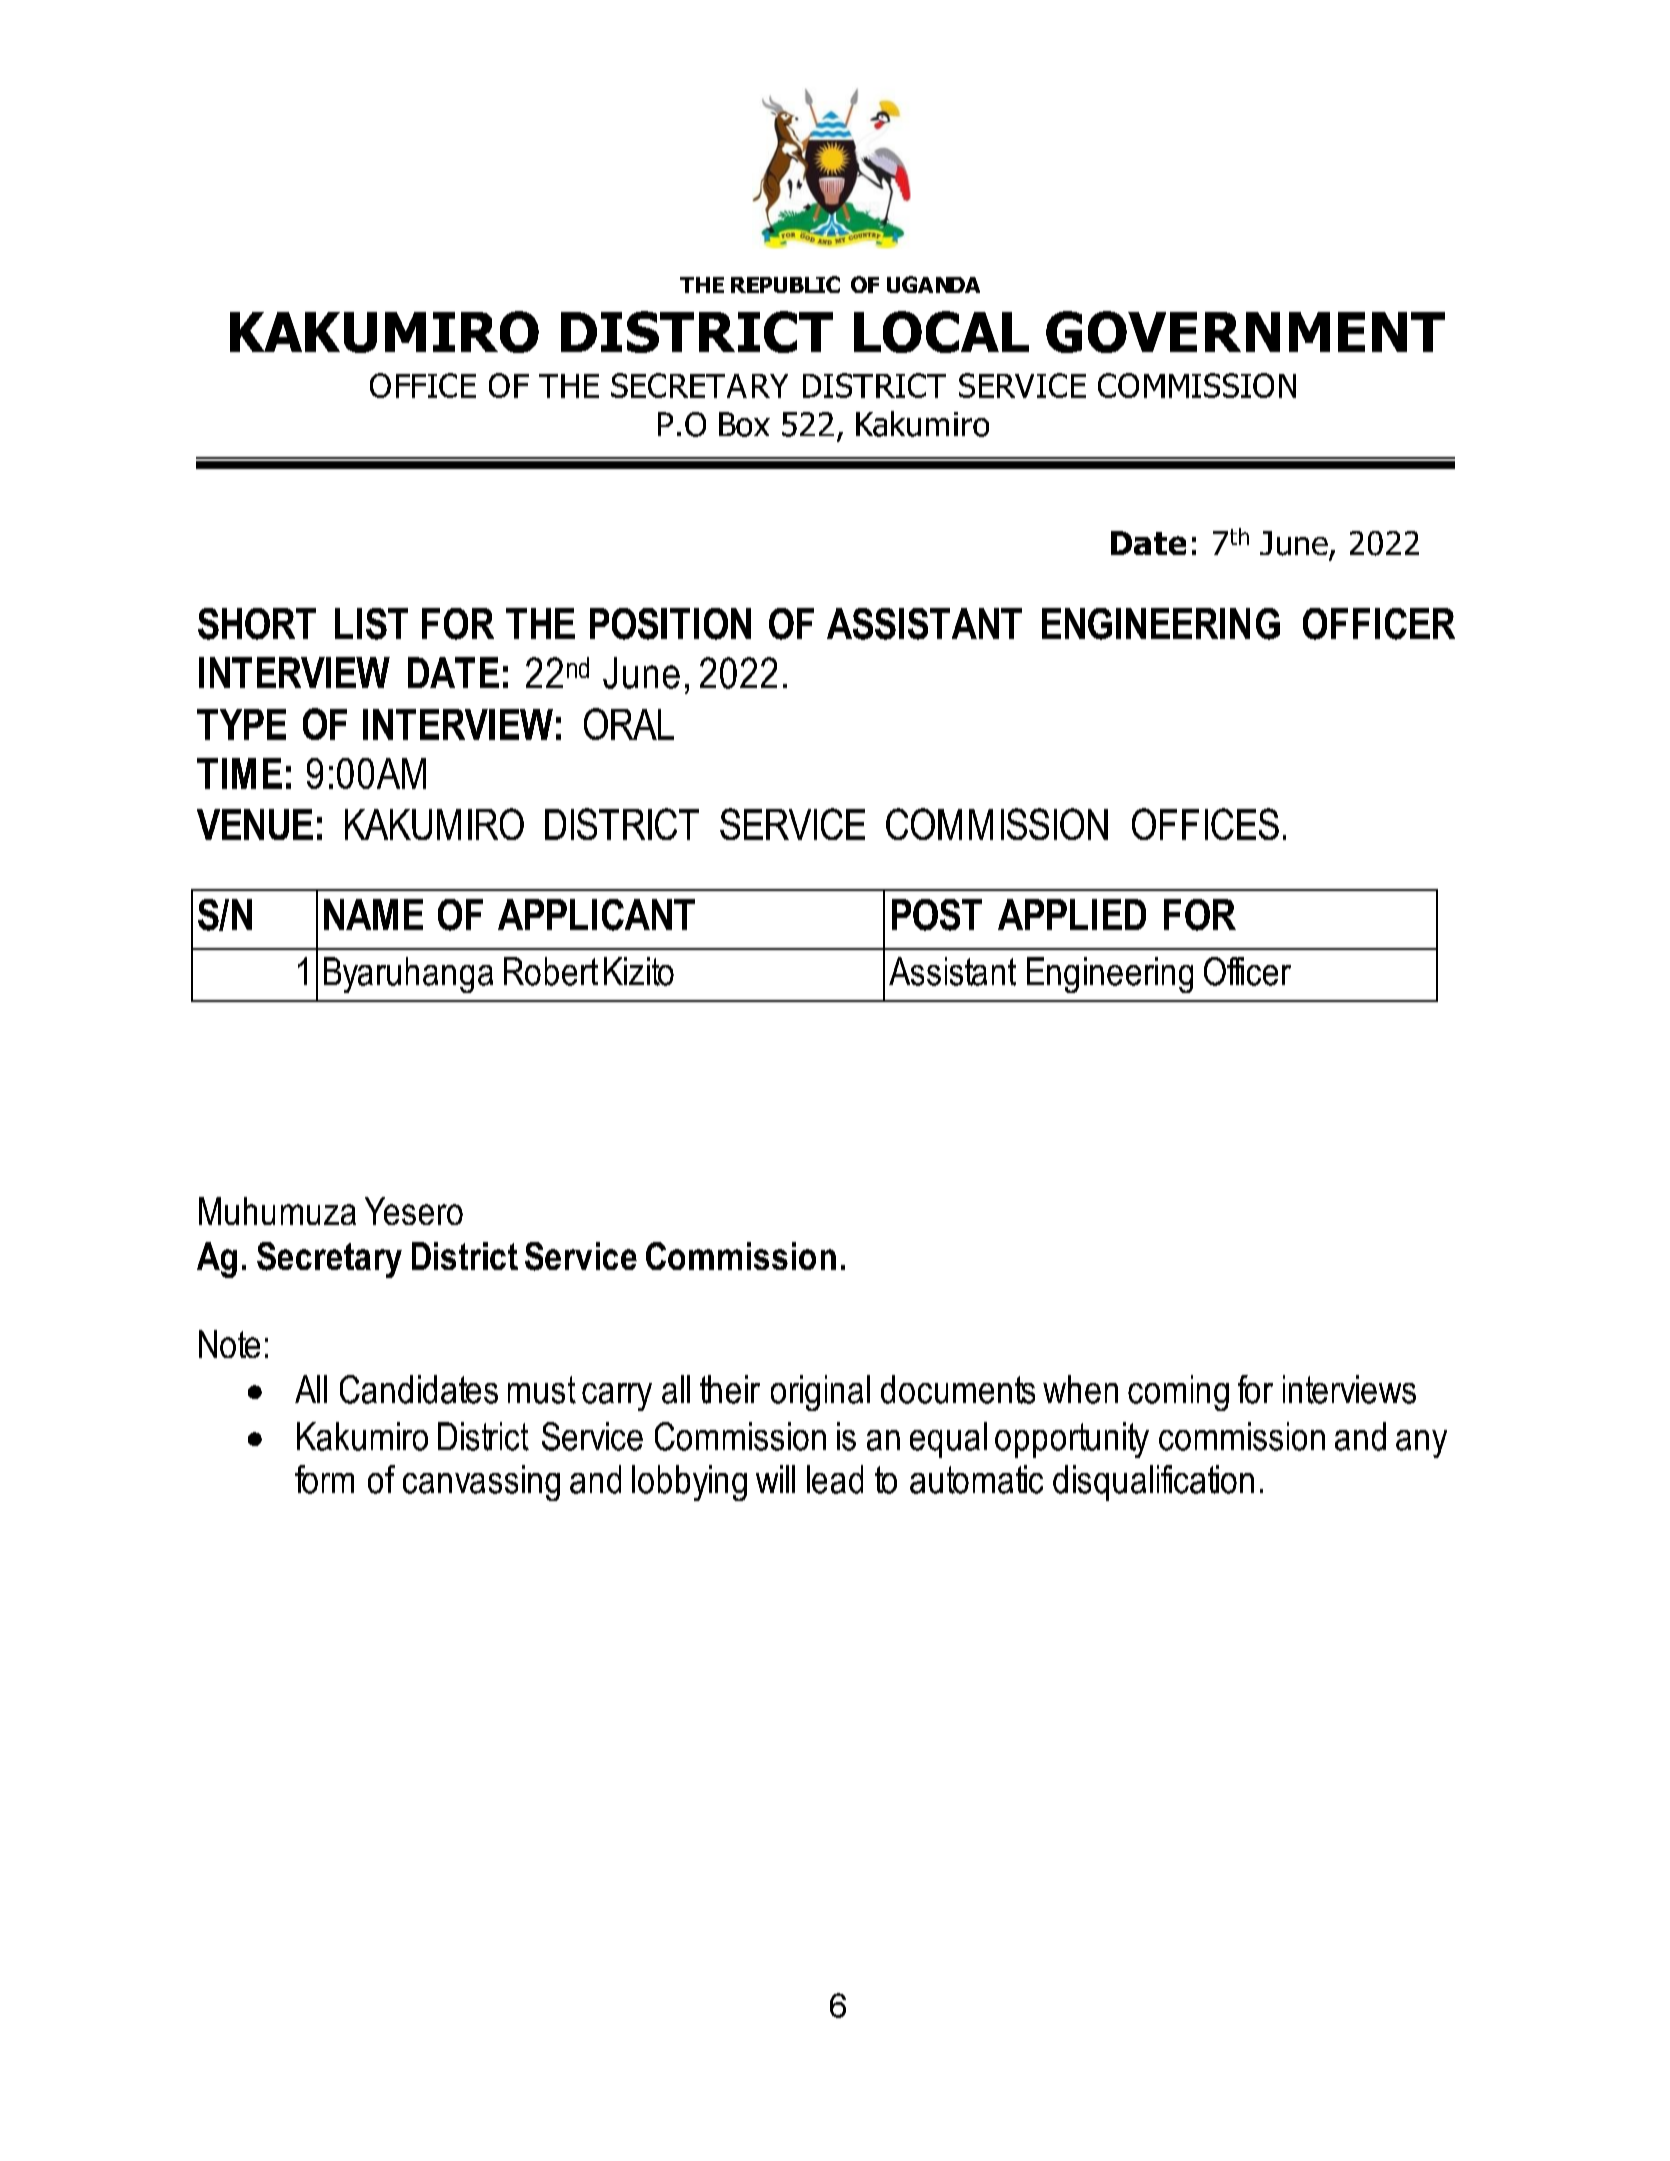  What do you see at coordinates (629, 724) in the page?
I see `ORAL` at bounding box center [629, 724].
